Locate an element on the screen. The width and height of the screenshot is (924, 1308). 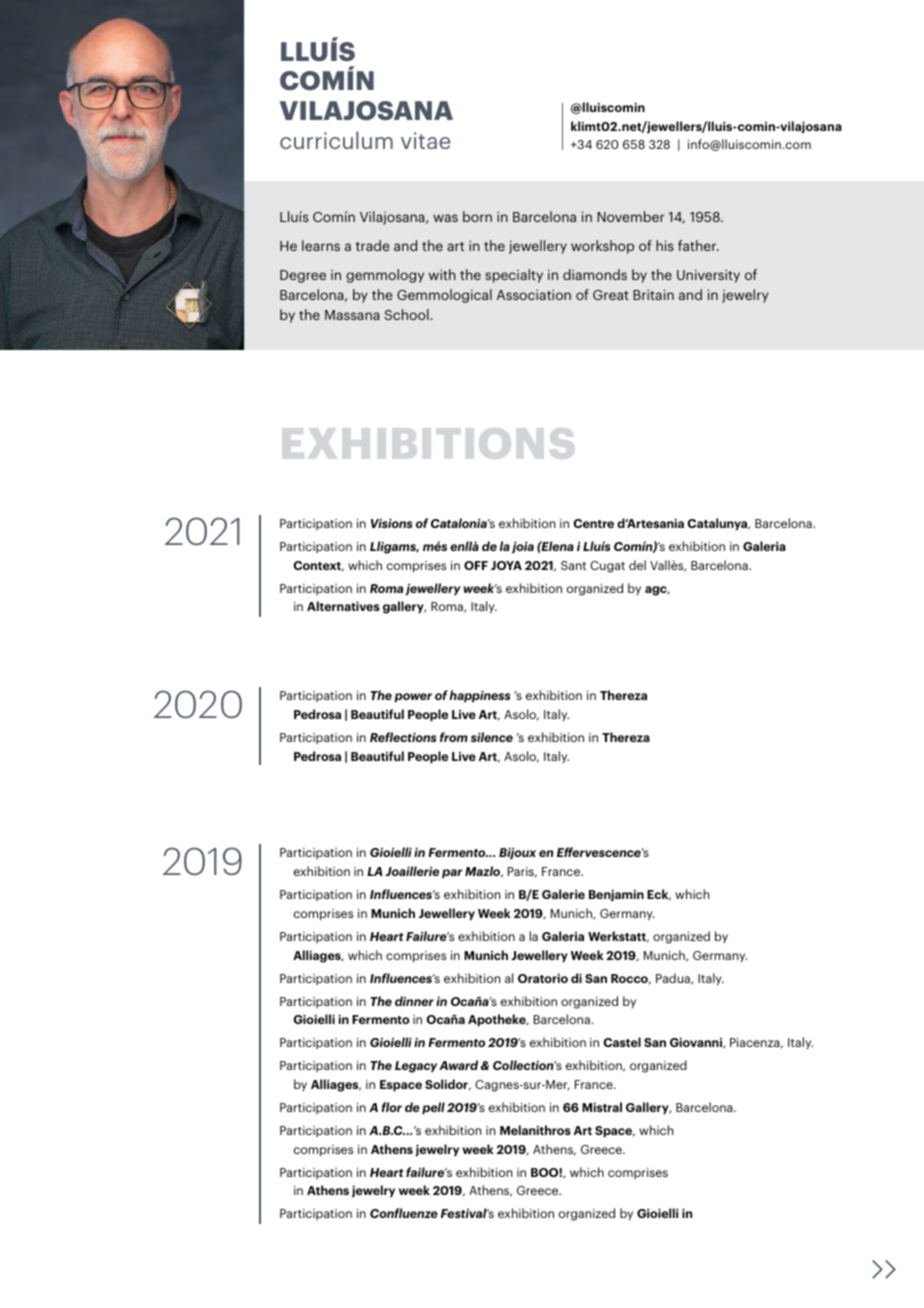
Visions is located at coordinates (391, 523).
